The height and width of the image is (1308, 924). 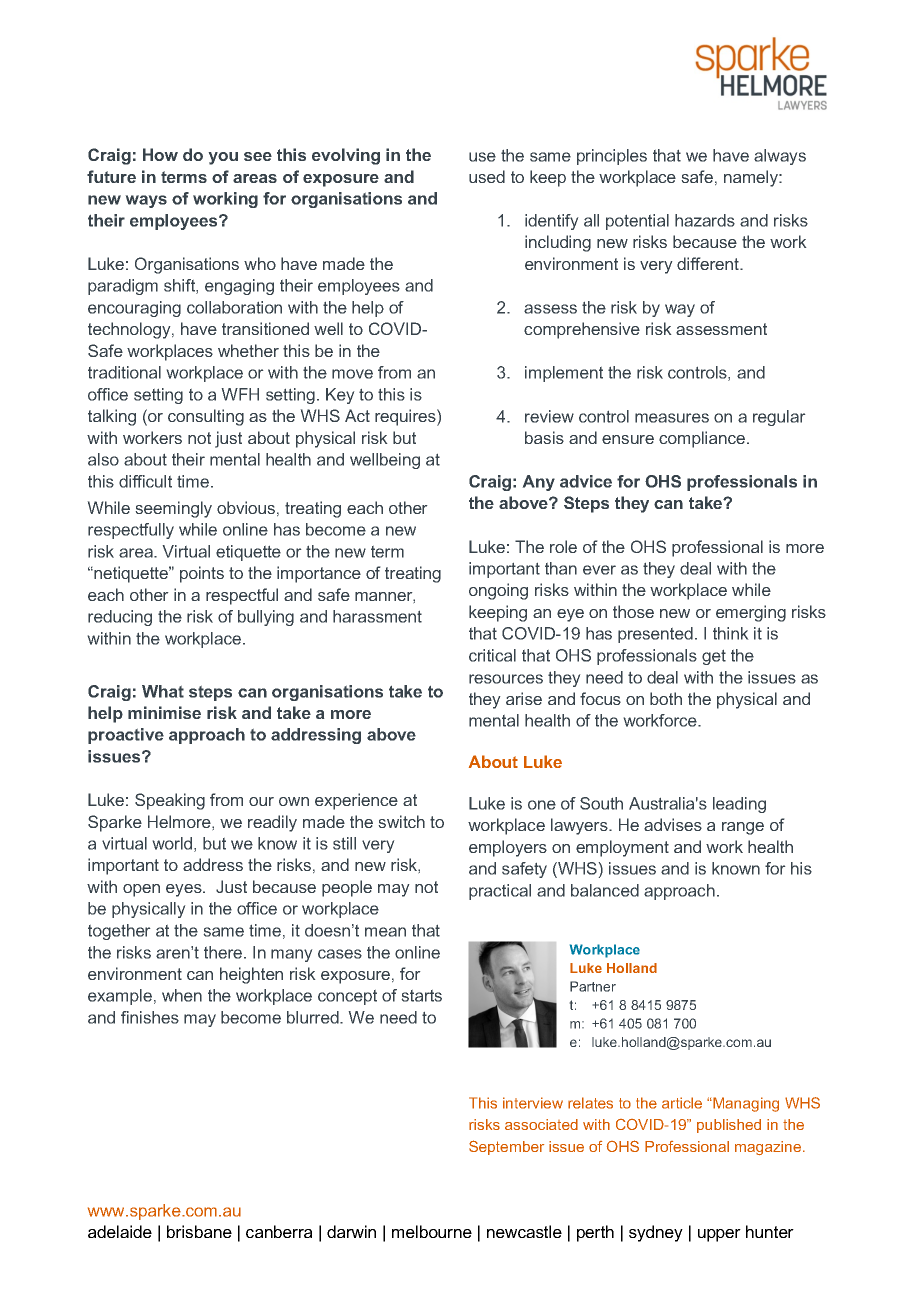 I want to click on upper, so click(x=719, y=1235).
